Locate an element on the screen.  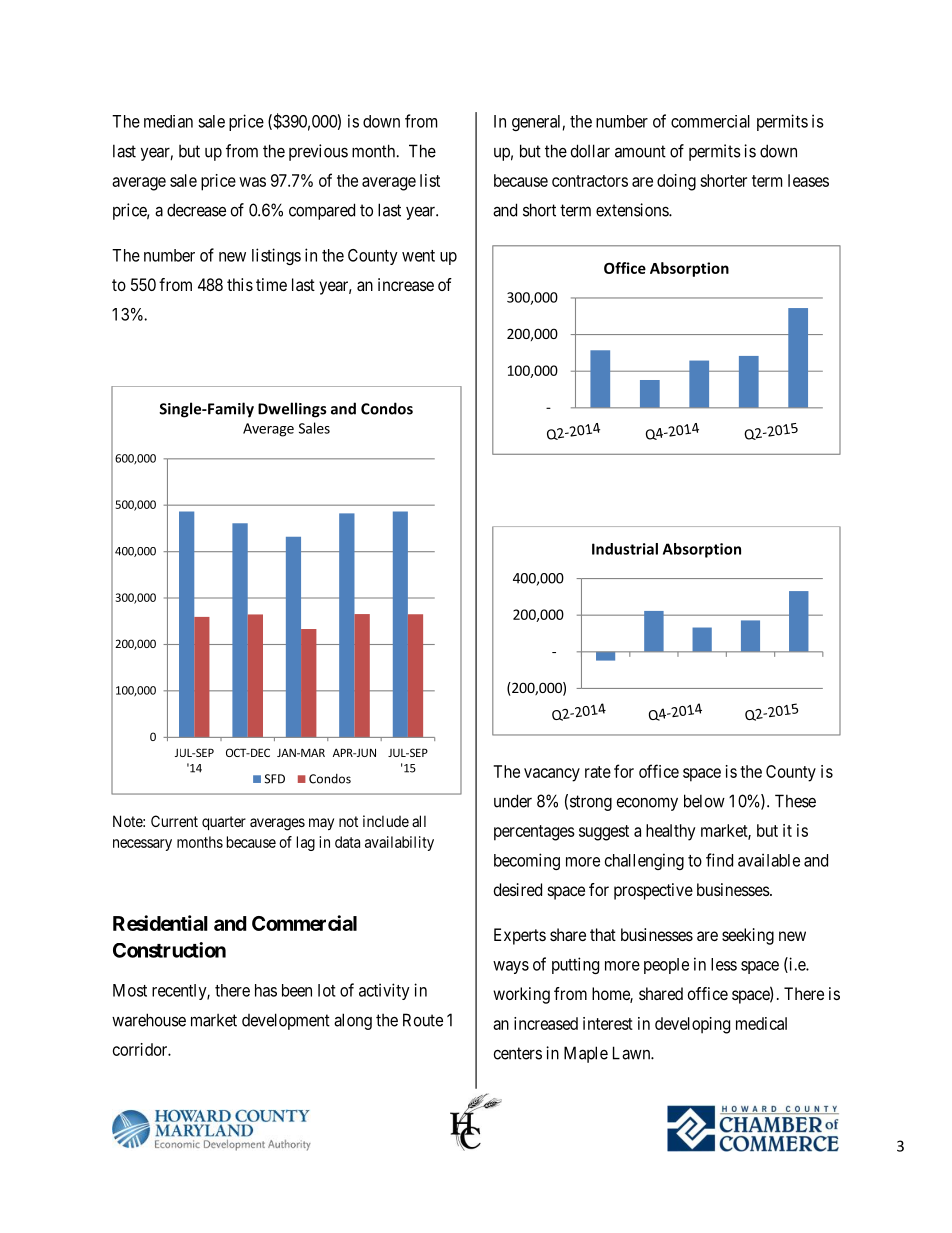
warehouse is located at coordinates (149, 1020).
